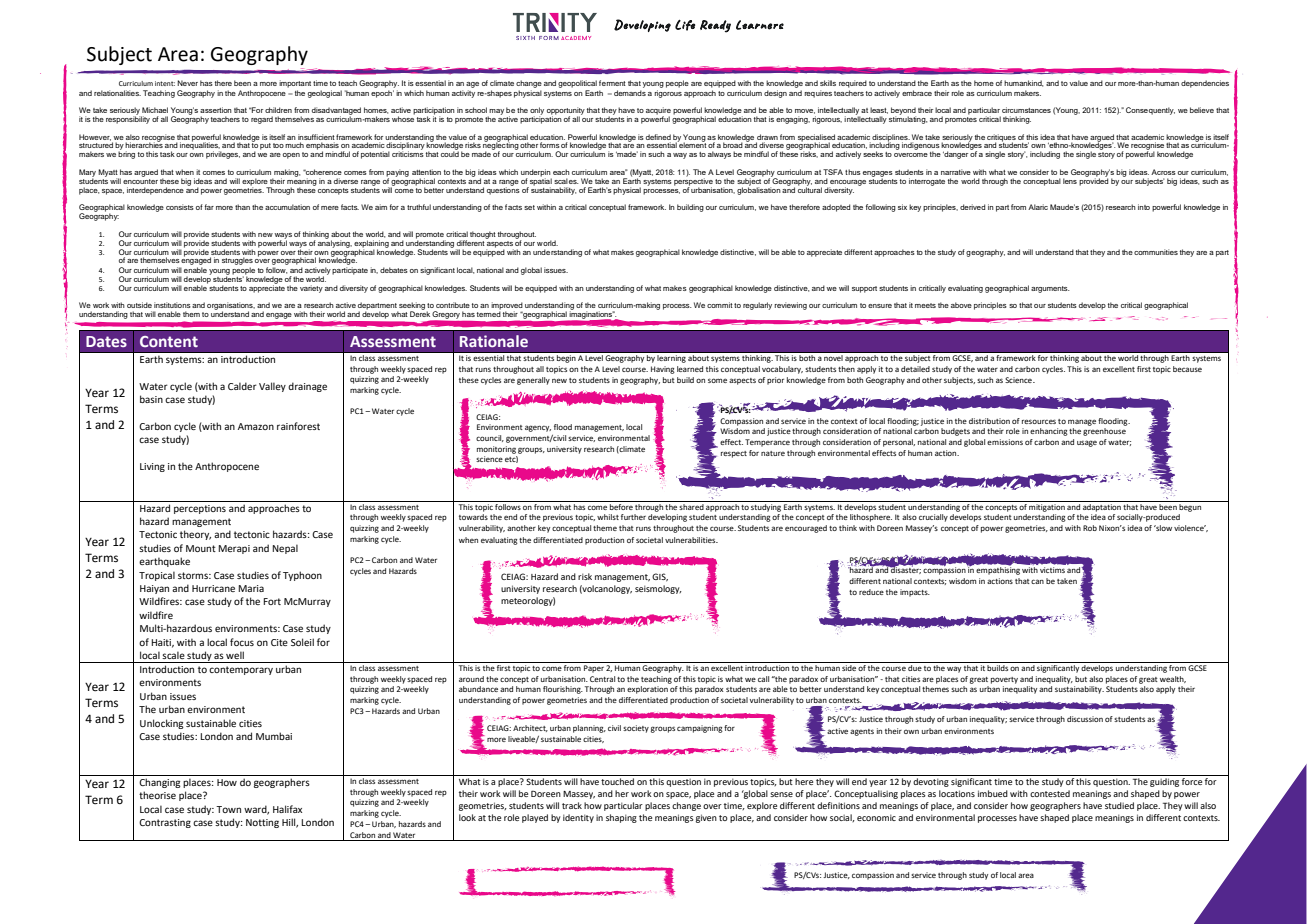 Image resolution: width=1308 pixels, height=924 pixels. What do you see at coordinates (1087, 443) in the document?
I see `usage` at bounding box center [1087, 443].
